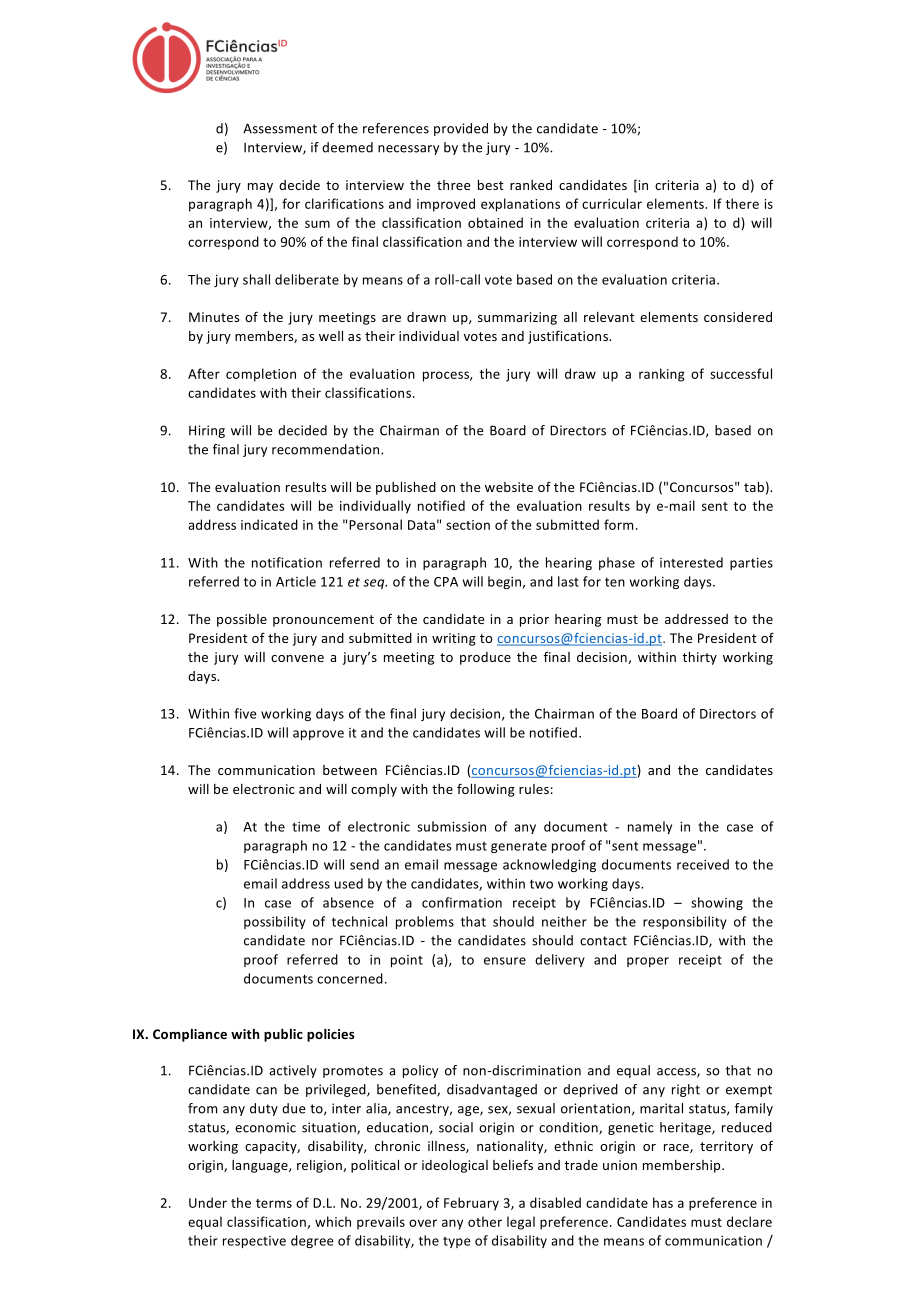 This screenshot has width=924, height=1308. What do you see at coordinates (471, 1204) in the screenshot?
I see `February` at bounding box center [471, 1204].
